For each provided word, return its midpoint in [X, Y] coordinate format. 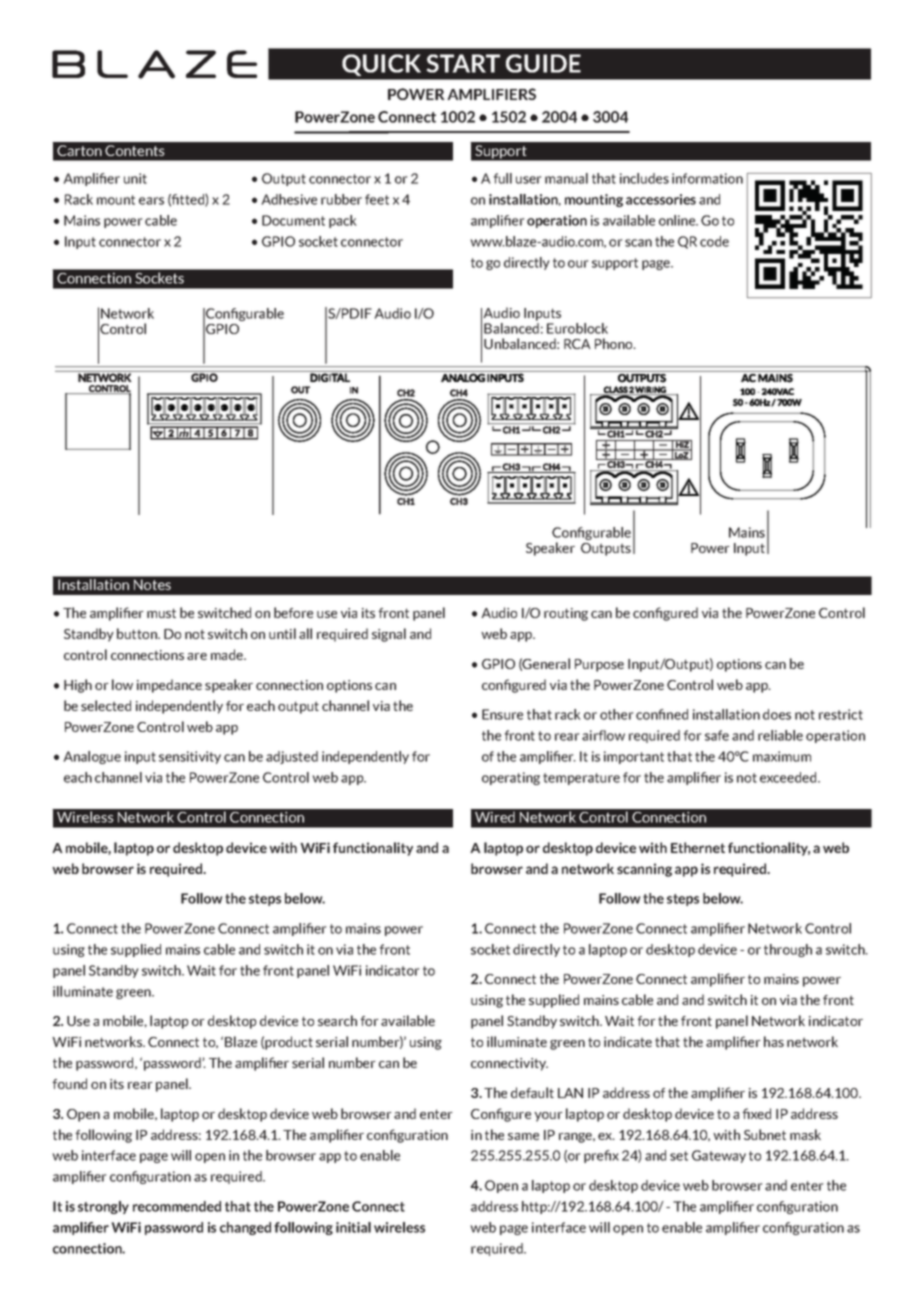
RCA [577, 344]
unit [135, 178]
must [161, 613]
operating [511, 778]
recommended [177, 1206]
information [707, 178]
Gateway [719, 1156]
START [463, 63]
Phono [615, 343]
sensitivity [190, 757]
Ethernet [698, 847]
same [523, 1136]
